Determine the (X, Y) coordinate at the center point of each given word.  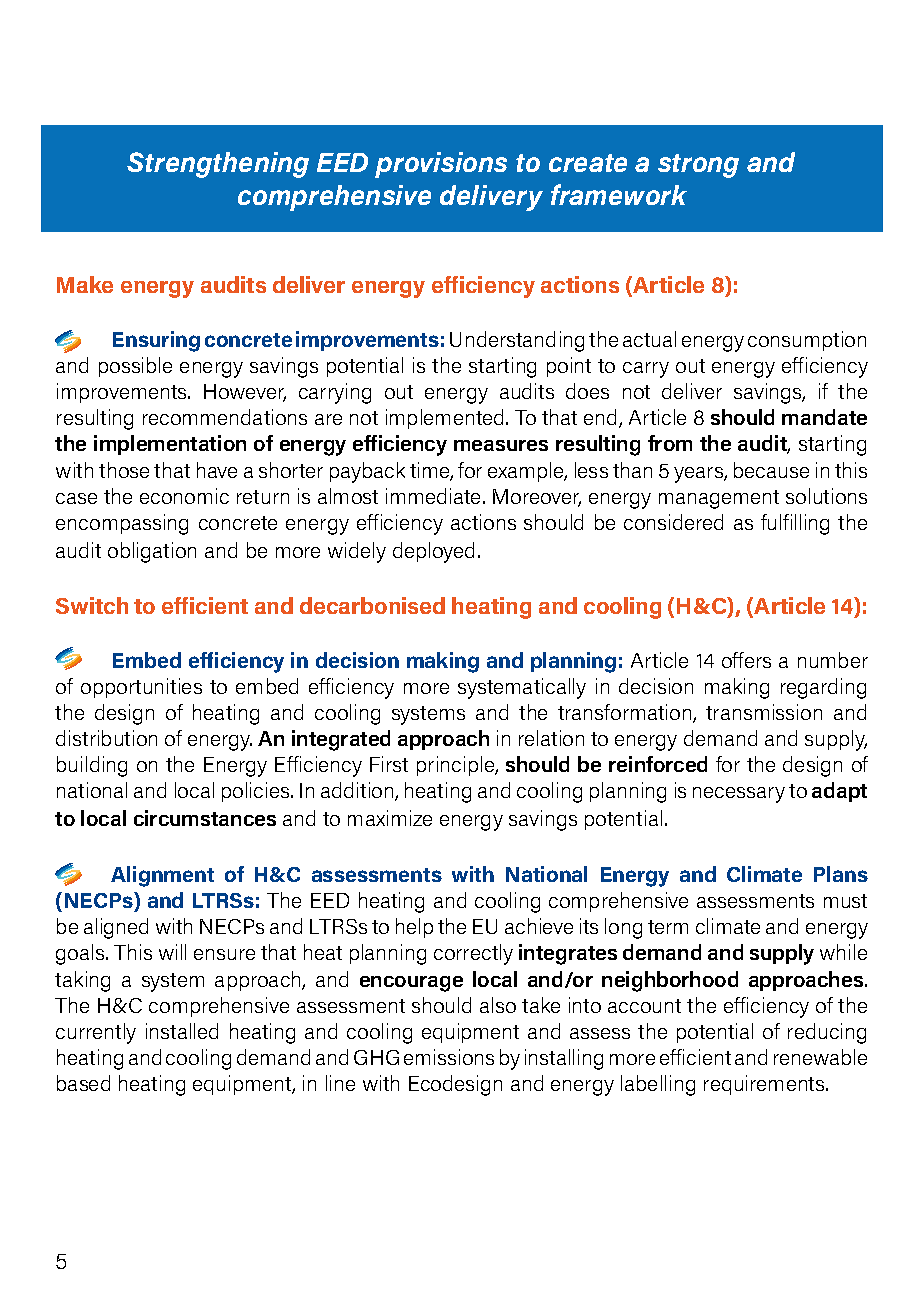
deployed (433, 552)
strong (698, 166)
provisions (441, 165)
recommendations (225, 417)
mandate (824, 417)
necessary (739, 795)
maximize (390, 818)
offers (746, 660)
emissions (449, 1057)
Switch (92, 605)
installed (182, 1031)
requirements (765, 1085)
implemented (444, 419)
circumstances (205, 818)
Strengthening (218, 165)
